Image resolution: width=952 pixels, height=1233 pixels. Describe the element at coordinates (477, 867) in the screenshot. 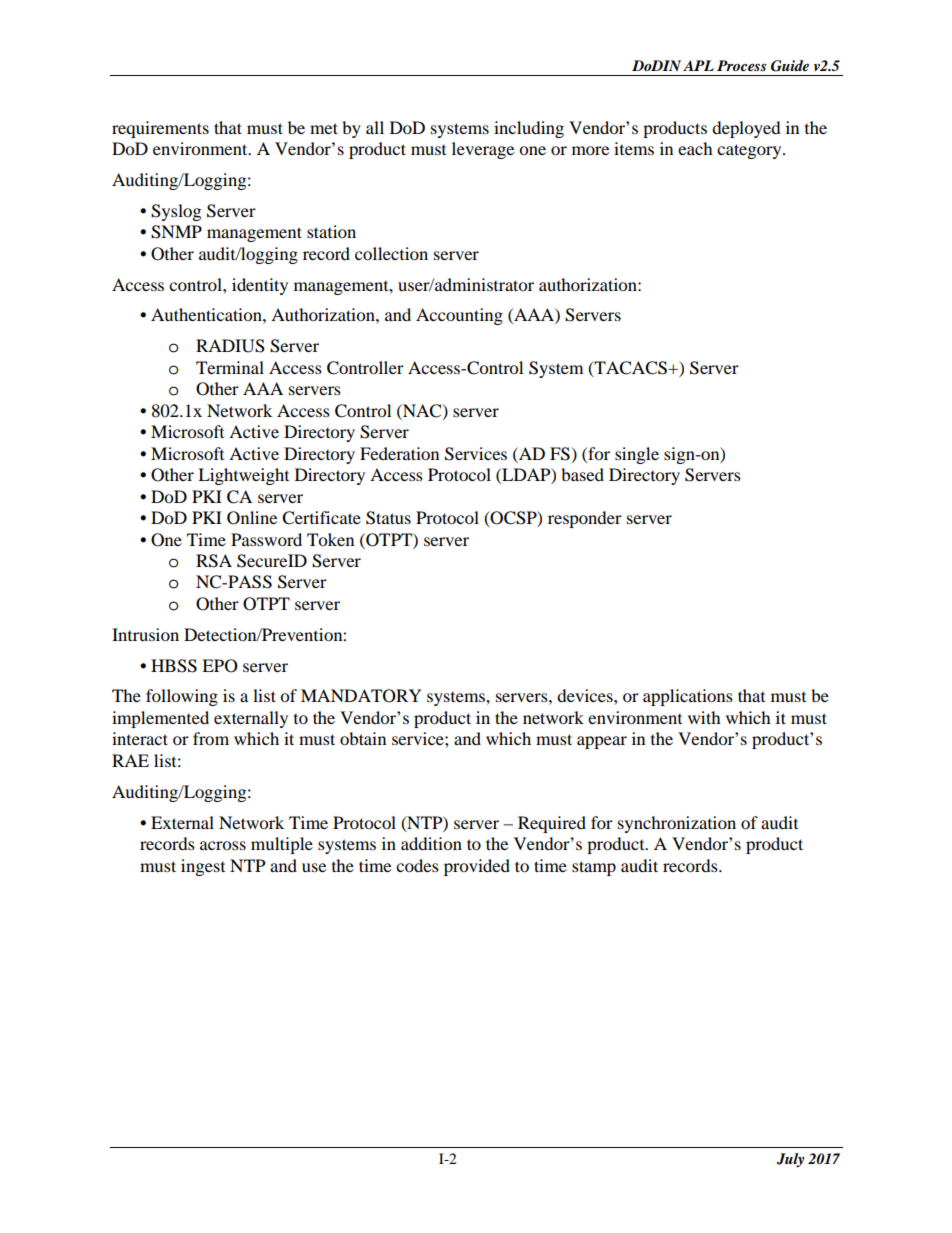

I see `provided` at that location.
